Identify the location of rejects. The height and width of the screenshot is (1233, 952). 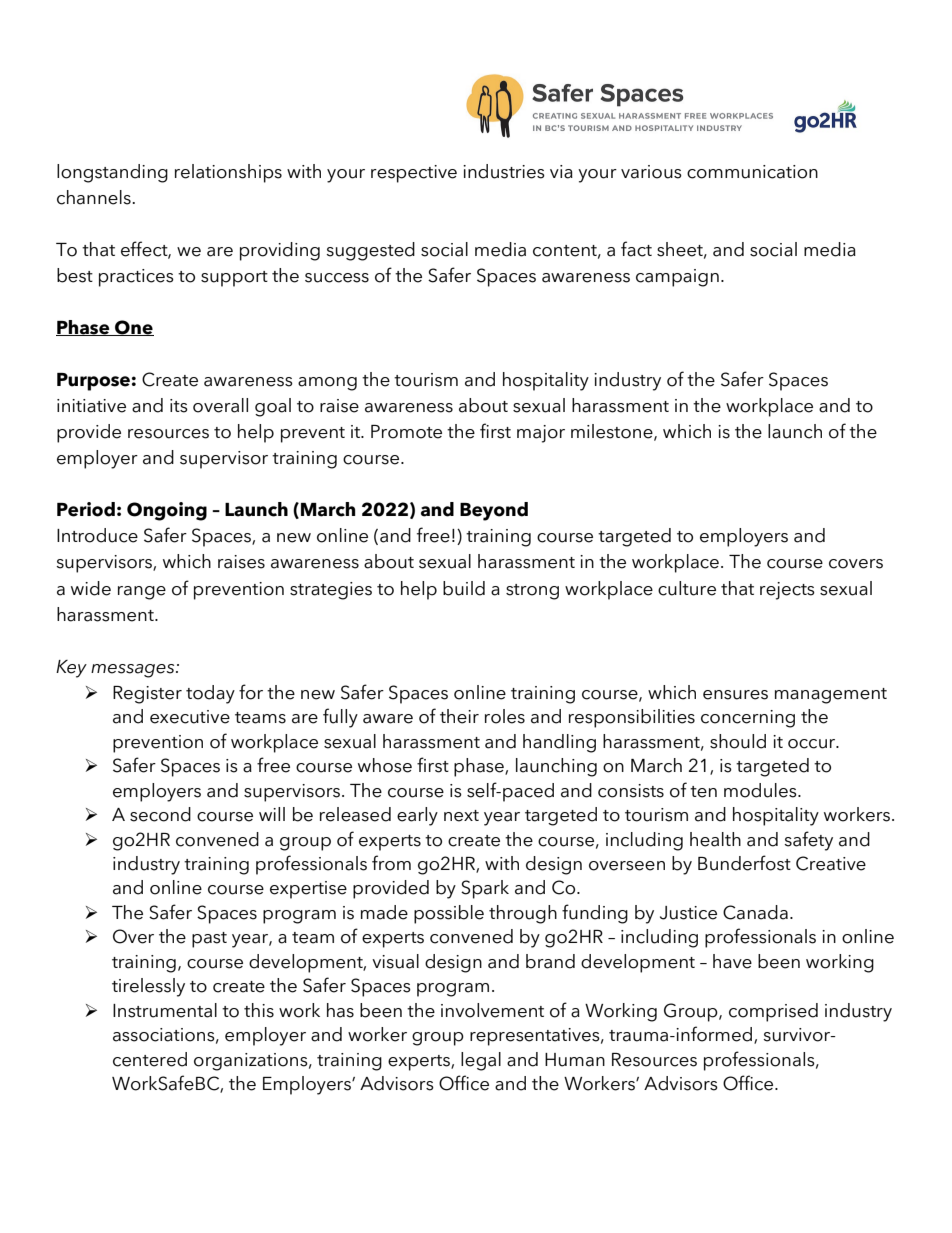
(787, 591).
